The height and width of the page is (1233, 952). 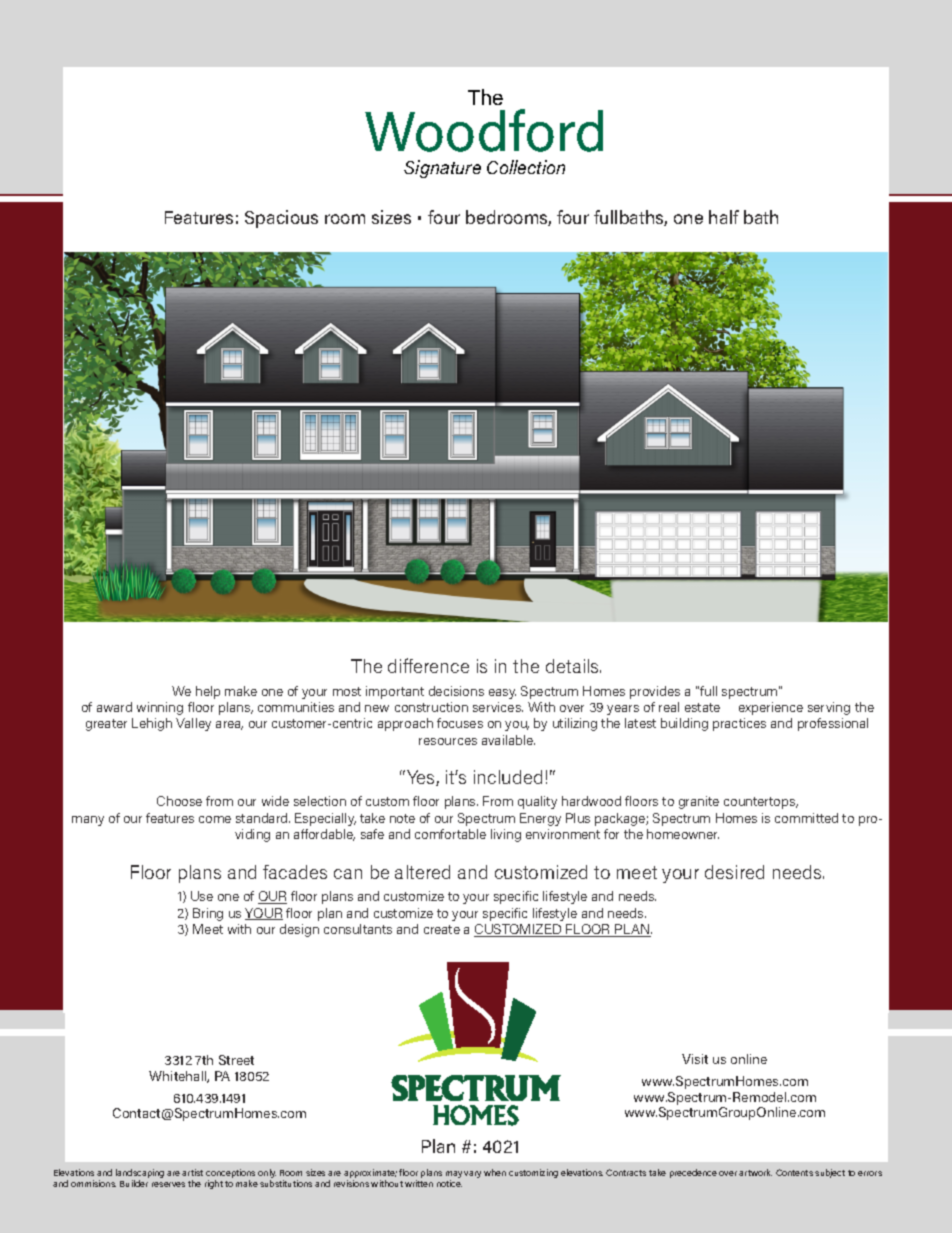 I want to click on difference, so click(x=428, y=665).
